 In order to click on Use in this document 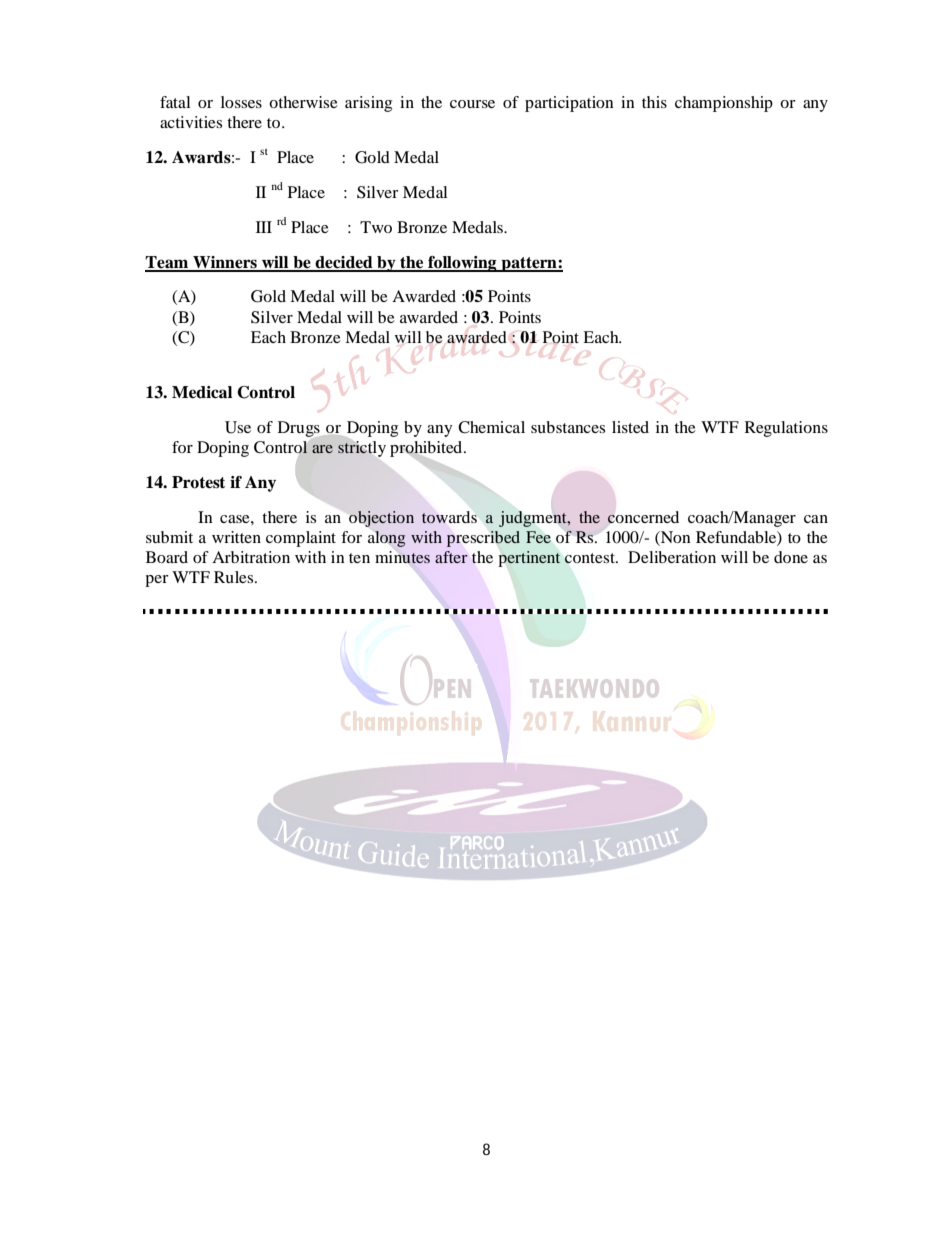, I will do `click(238, 427)`.
